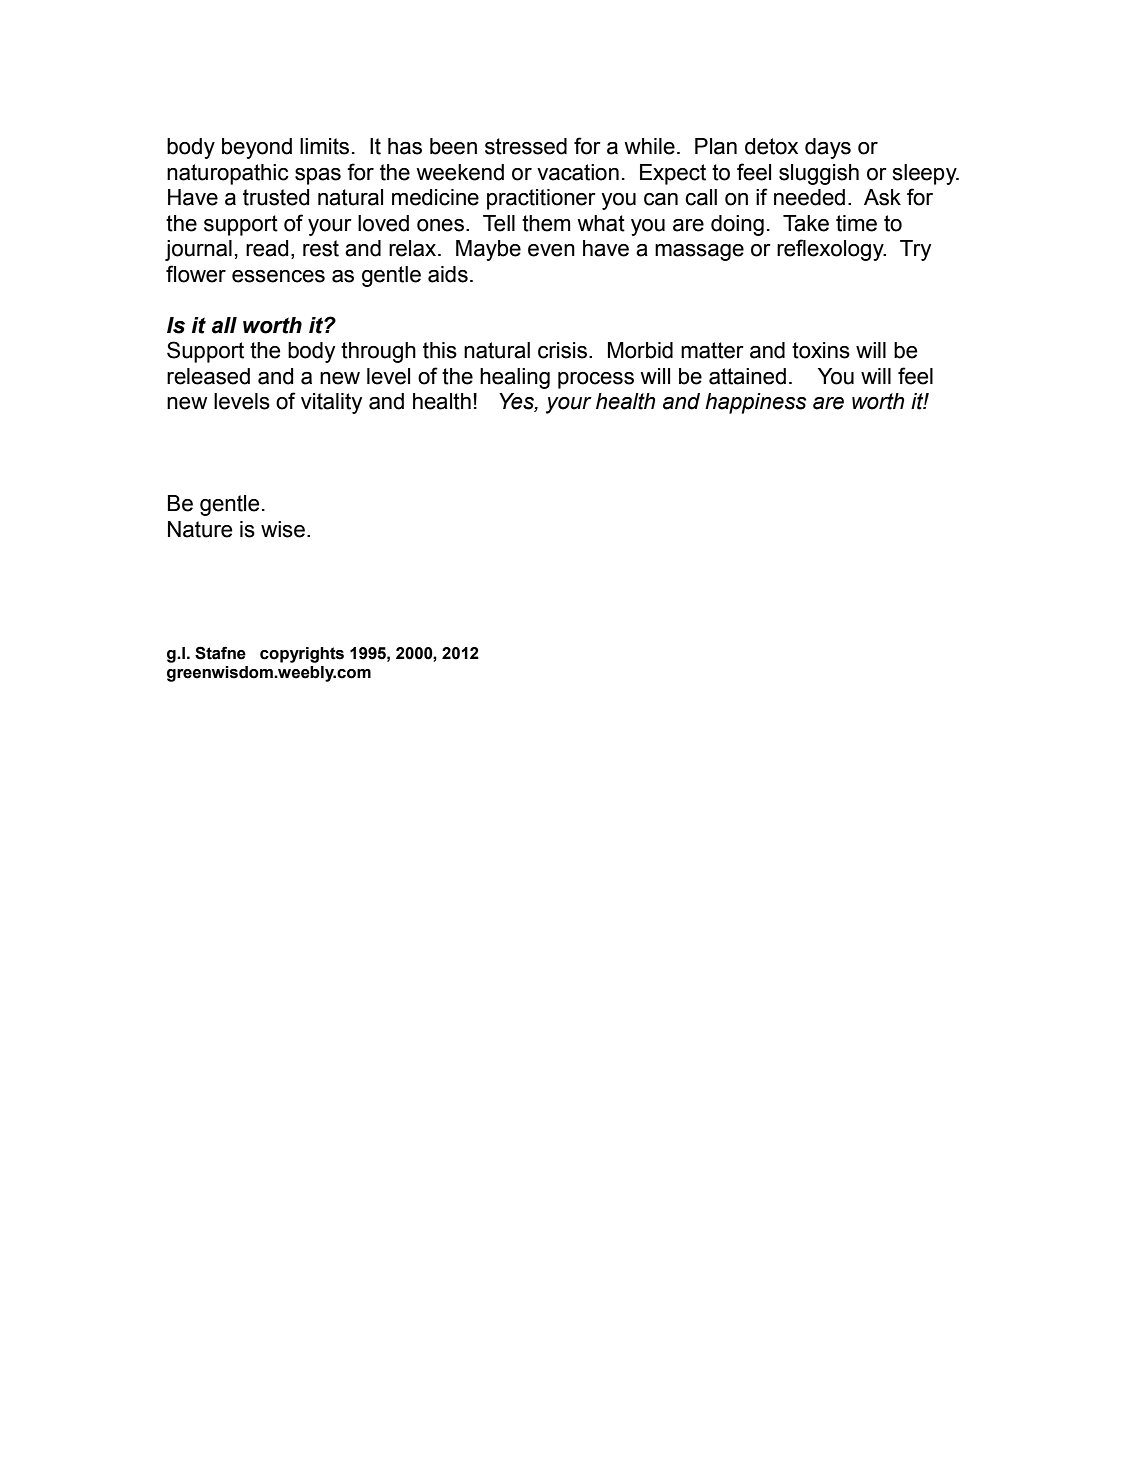 The width and height of the document is (1132, 1465). What do you see at coordinates (596, 380) in the document?
I see `process` at bounding box center [596, 380].
